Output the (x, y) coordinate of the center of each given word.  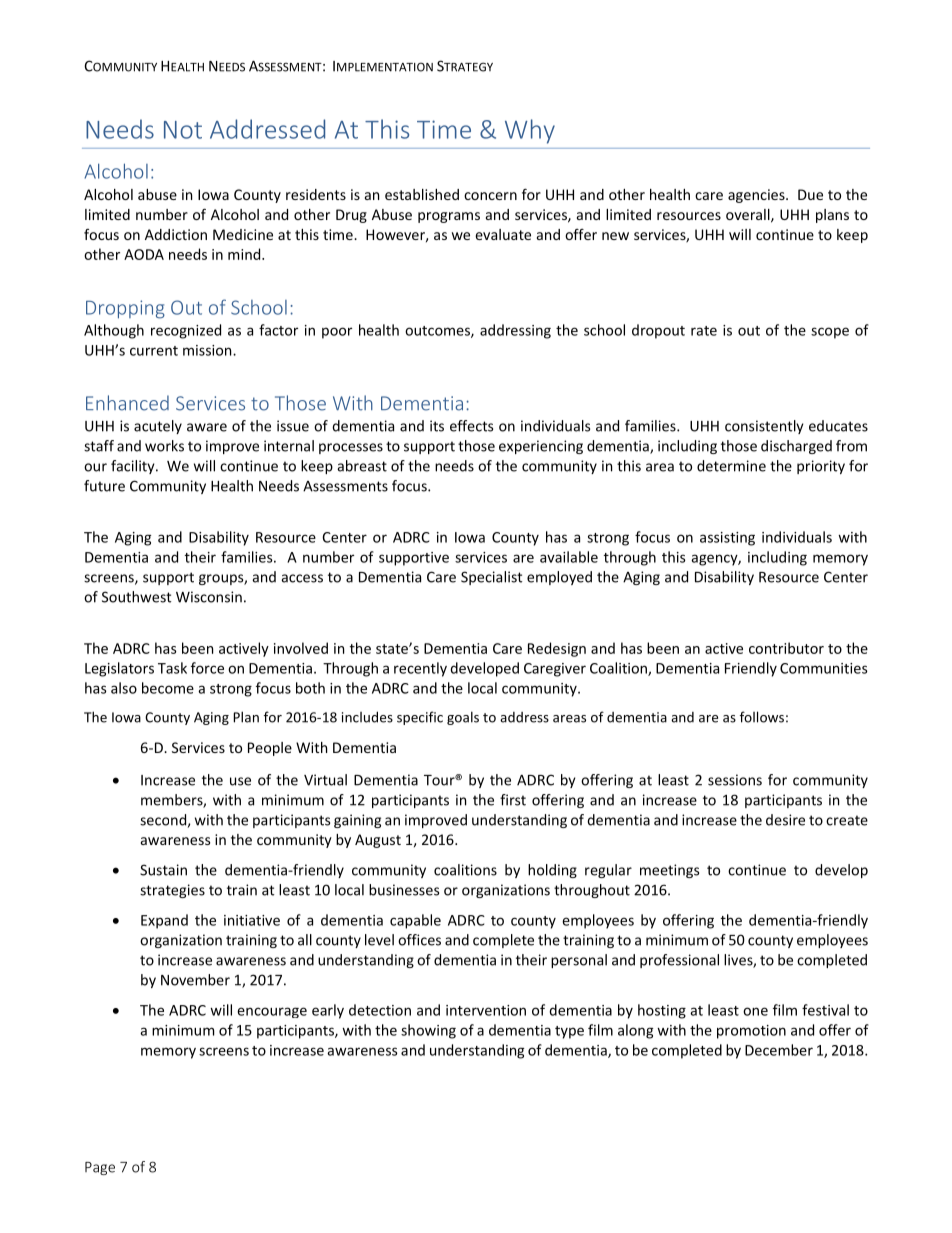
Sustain (163, 870)
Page (100, 1168)
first (513, 800)
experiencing (541, 447)
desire (785, 820)
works (164, 446)
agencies (757, 196)
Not (183, 130)
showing (428, 1031)
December (779, 1050)
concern (490, 196)
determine (731, 466)
